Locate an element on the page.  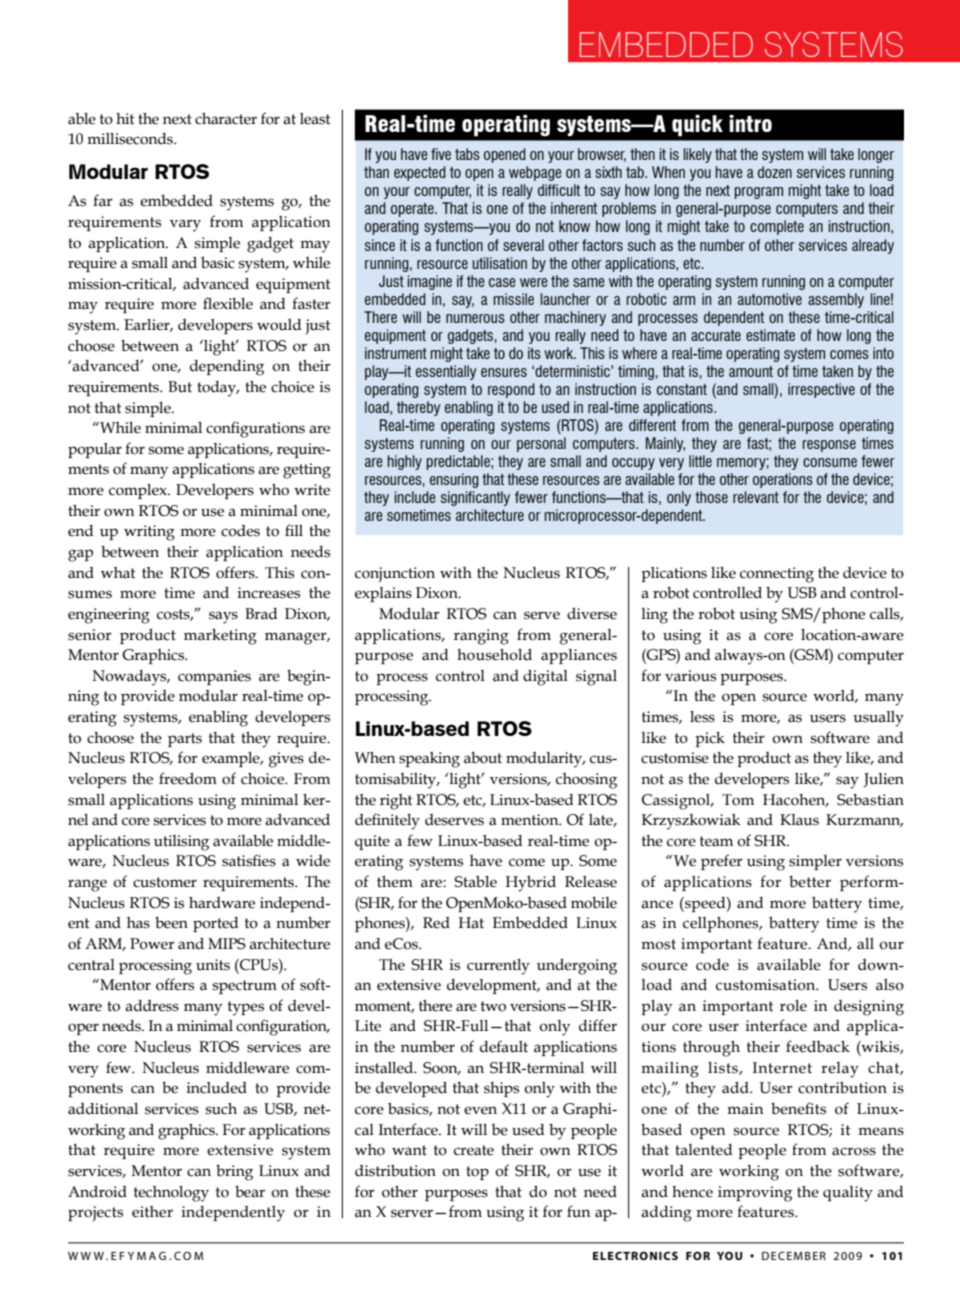
currently is located at coordinates (498, 967).
